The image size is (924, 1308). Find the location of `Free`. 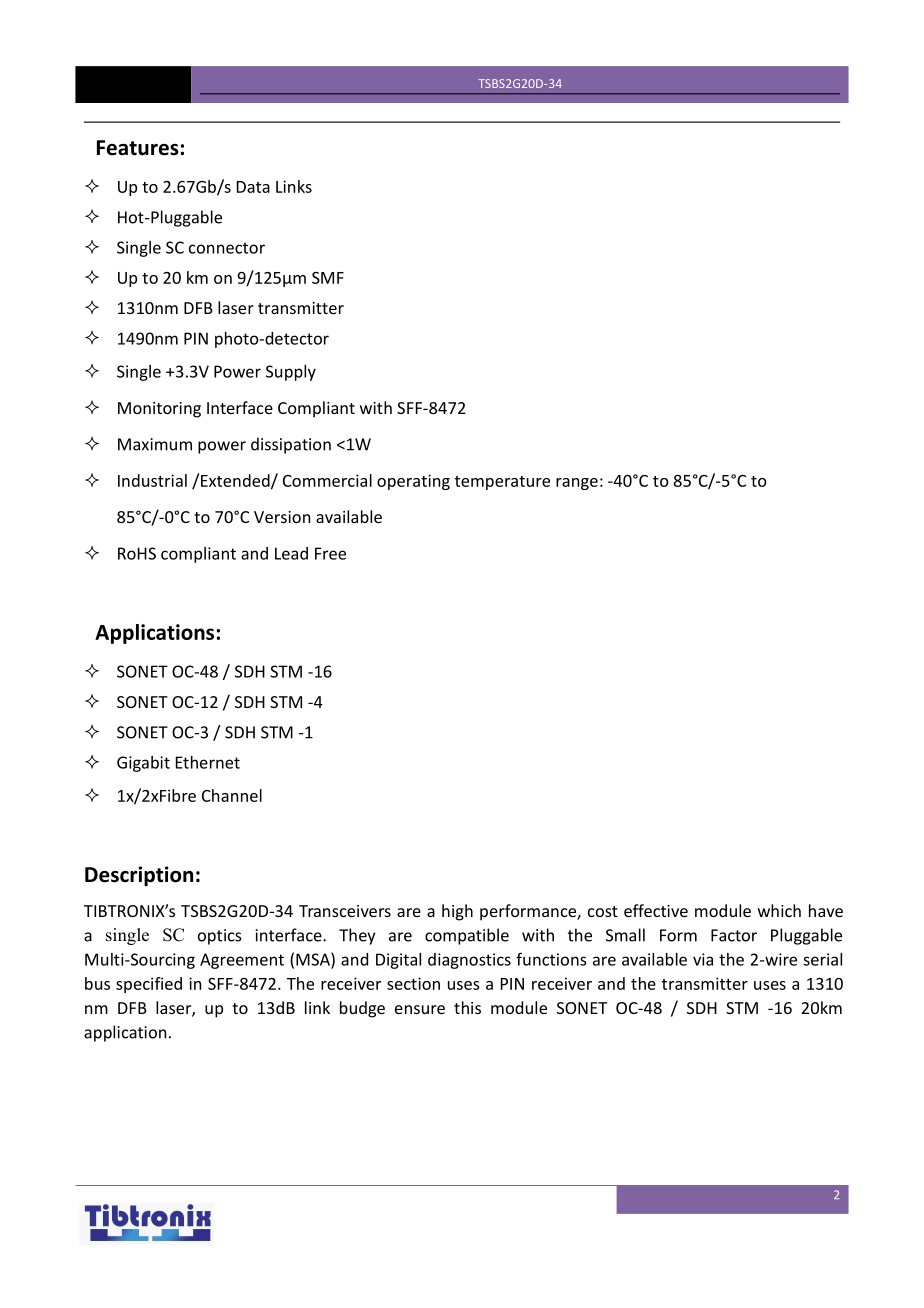

Free is located at coordinates (330, 553).
